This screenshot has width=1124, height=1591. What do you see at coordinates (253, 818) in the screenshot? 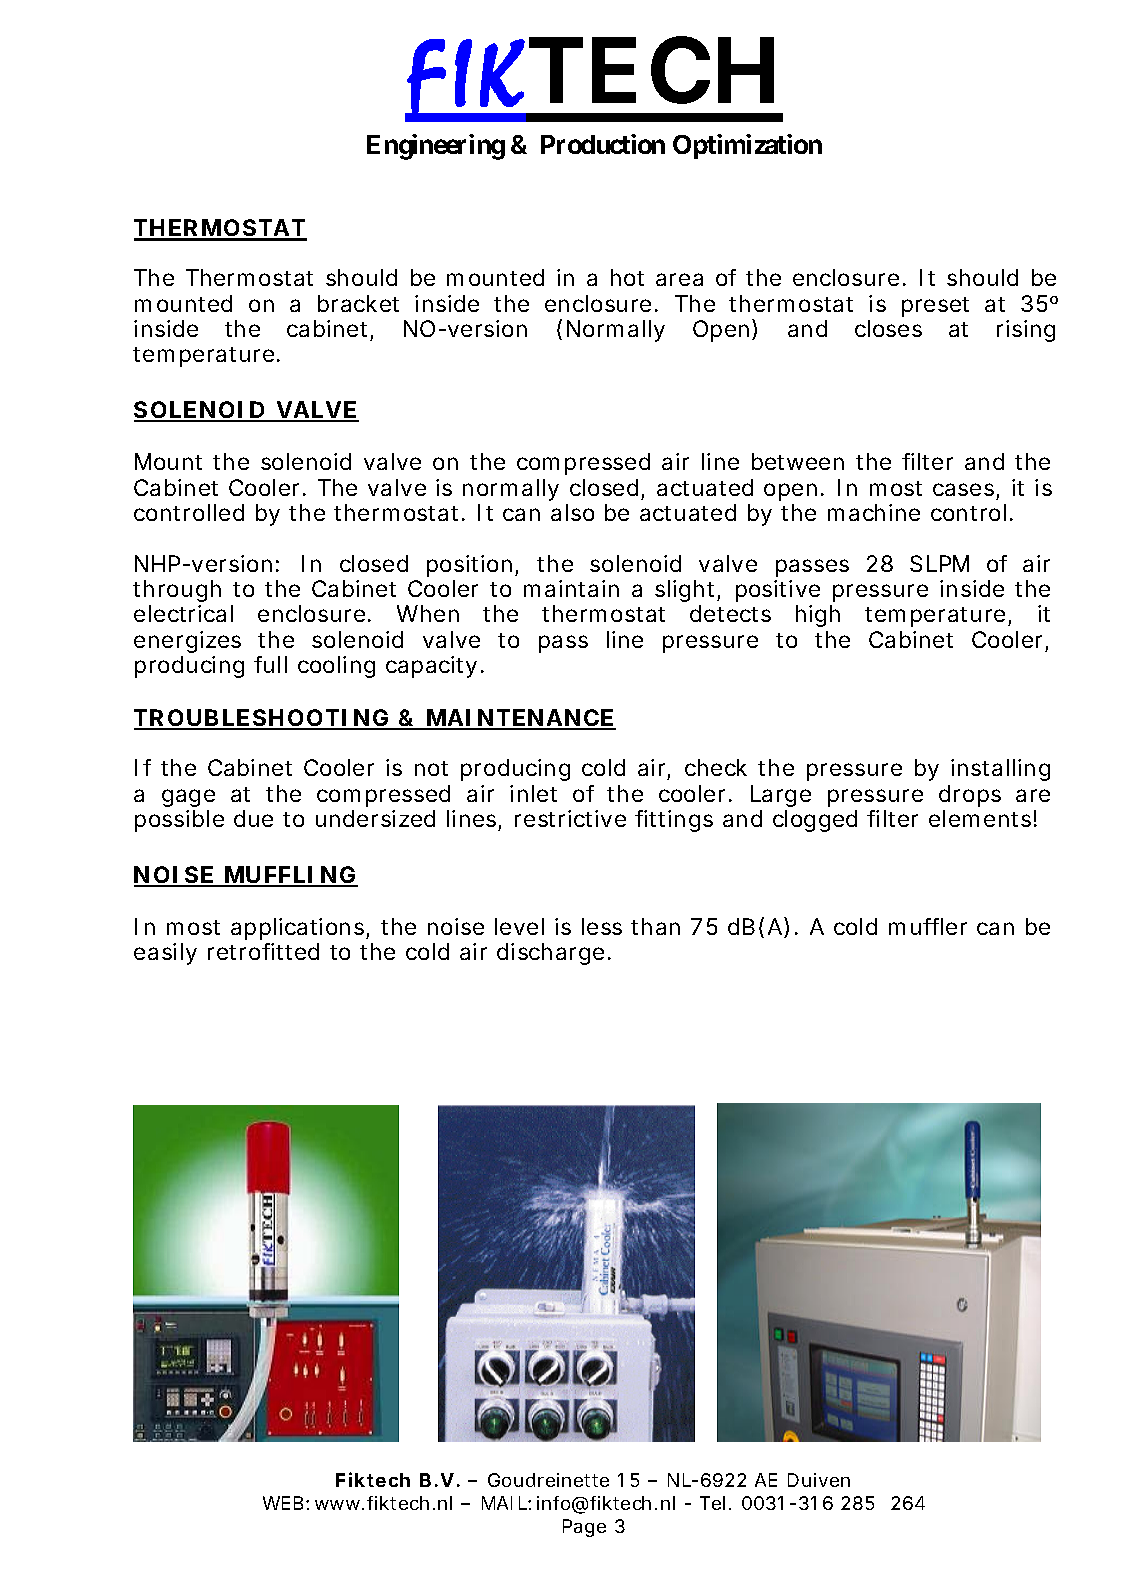
I see `due` at bounding box center [253, 818].
